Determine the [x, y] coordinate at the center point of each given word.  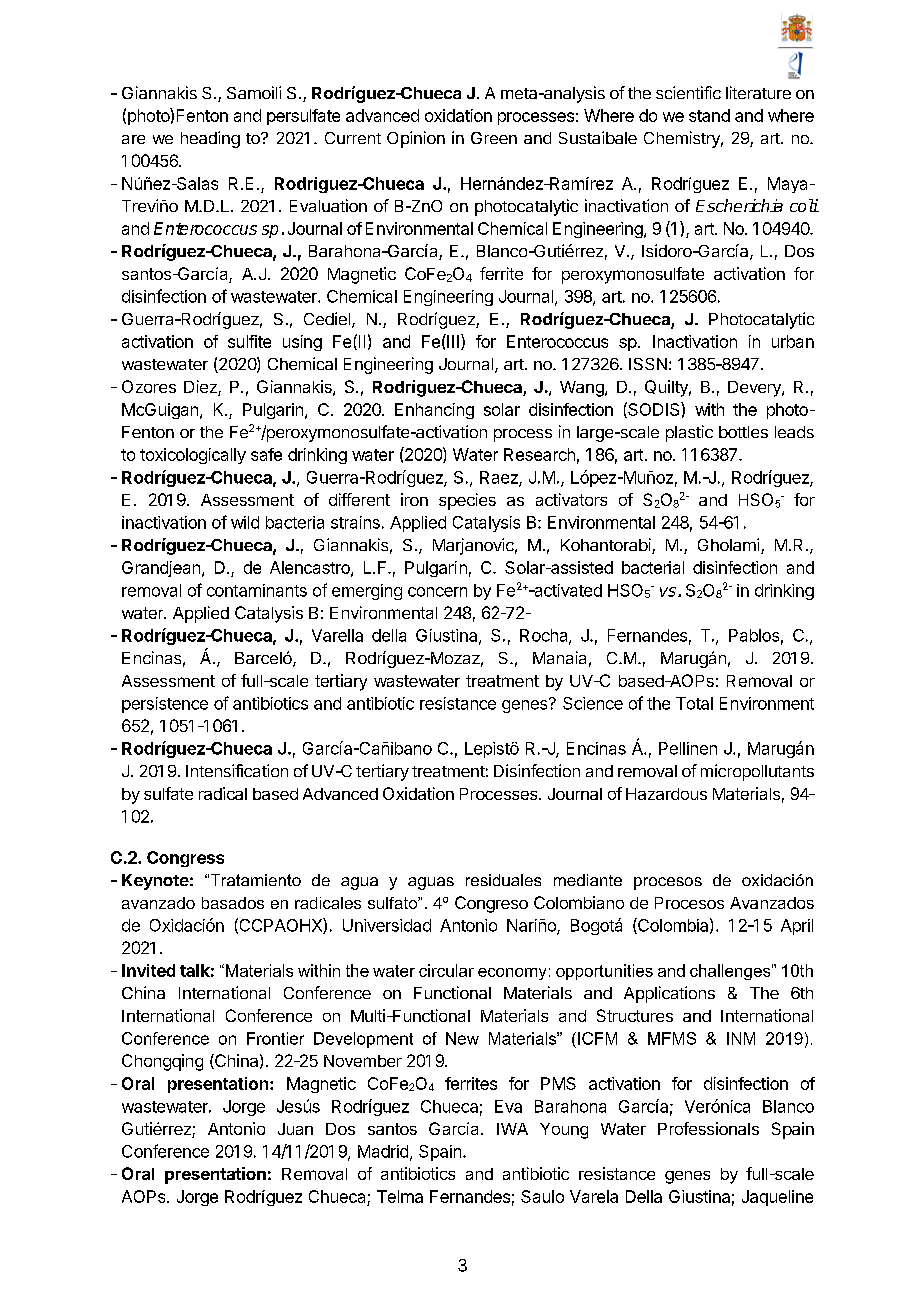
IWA [512, 1129]
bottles [743, 432]
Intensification [237, 770]
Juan [295, 1129]
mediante [588, 880]
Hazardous [666, 794]
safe [266, 454]
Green [494, 138]
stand [709, 115]
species [467, 501]
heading [210, 139]
